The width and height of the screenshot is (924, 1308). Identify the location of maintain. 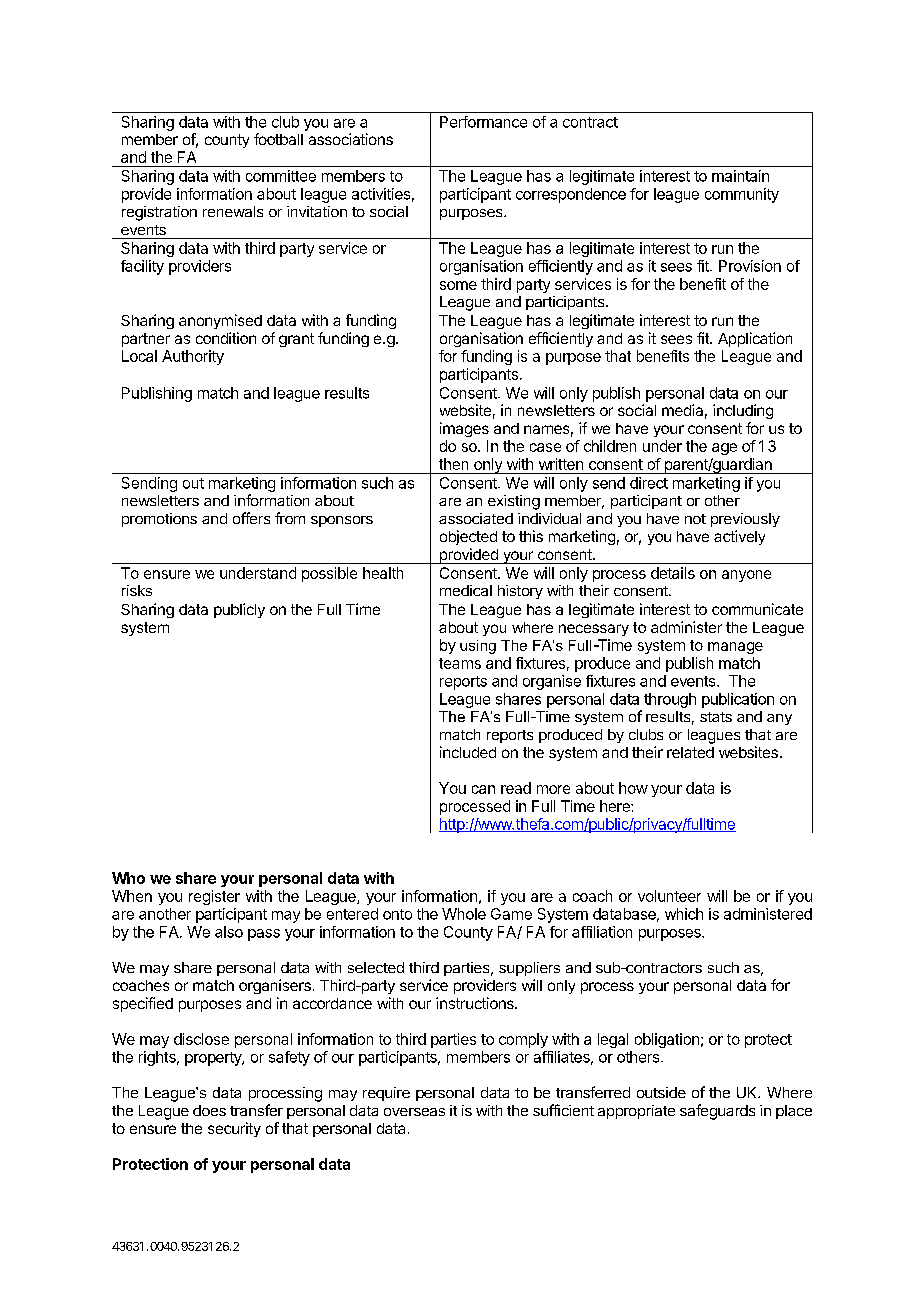
(740, 176).
